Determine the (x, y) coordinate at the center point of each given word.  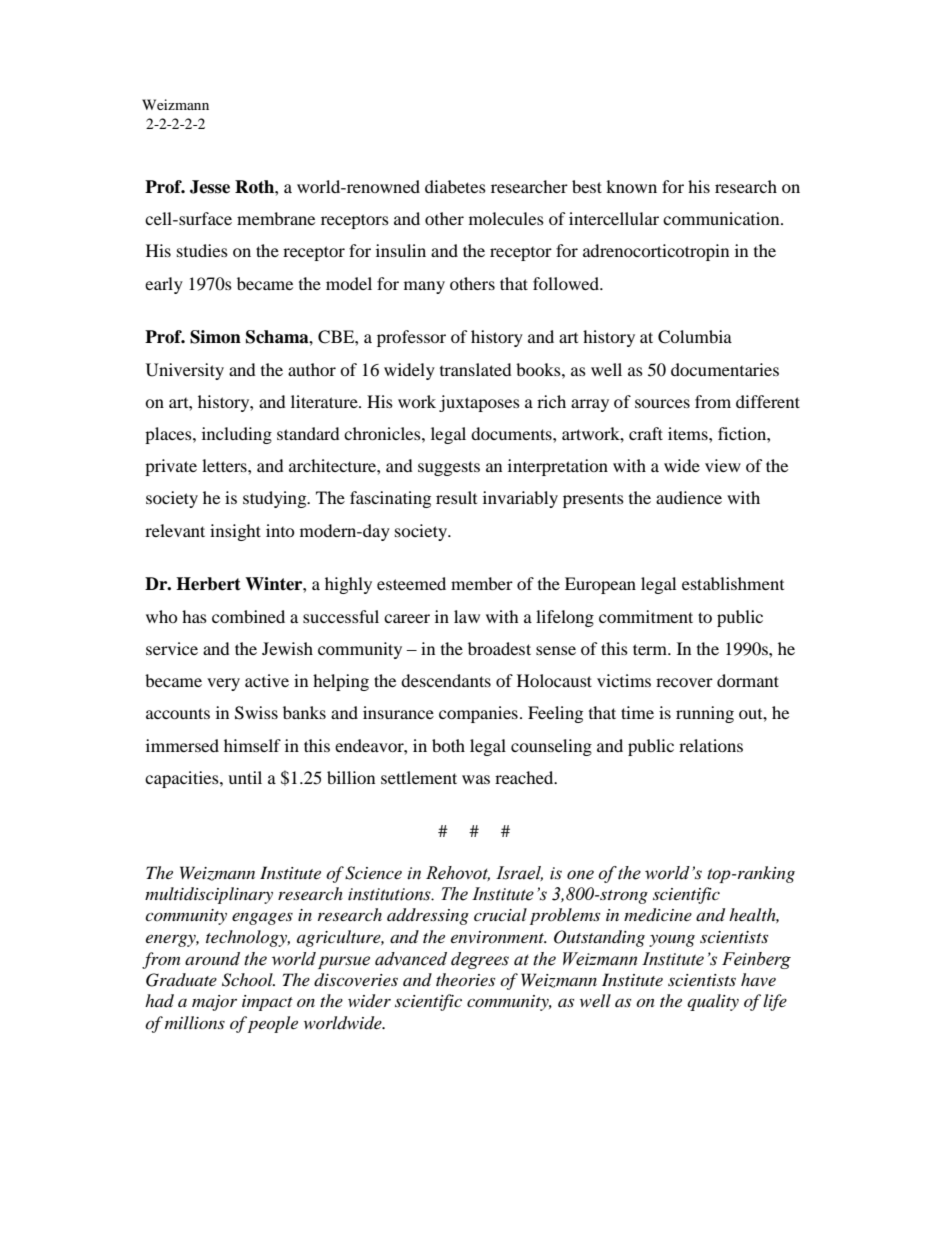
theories (465, 979)
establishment (733, 583)
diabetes (455, 186)
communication (722, 218)
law (467, 616)
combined (248, 616)
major (214, 1003)
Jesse (210, 187)
